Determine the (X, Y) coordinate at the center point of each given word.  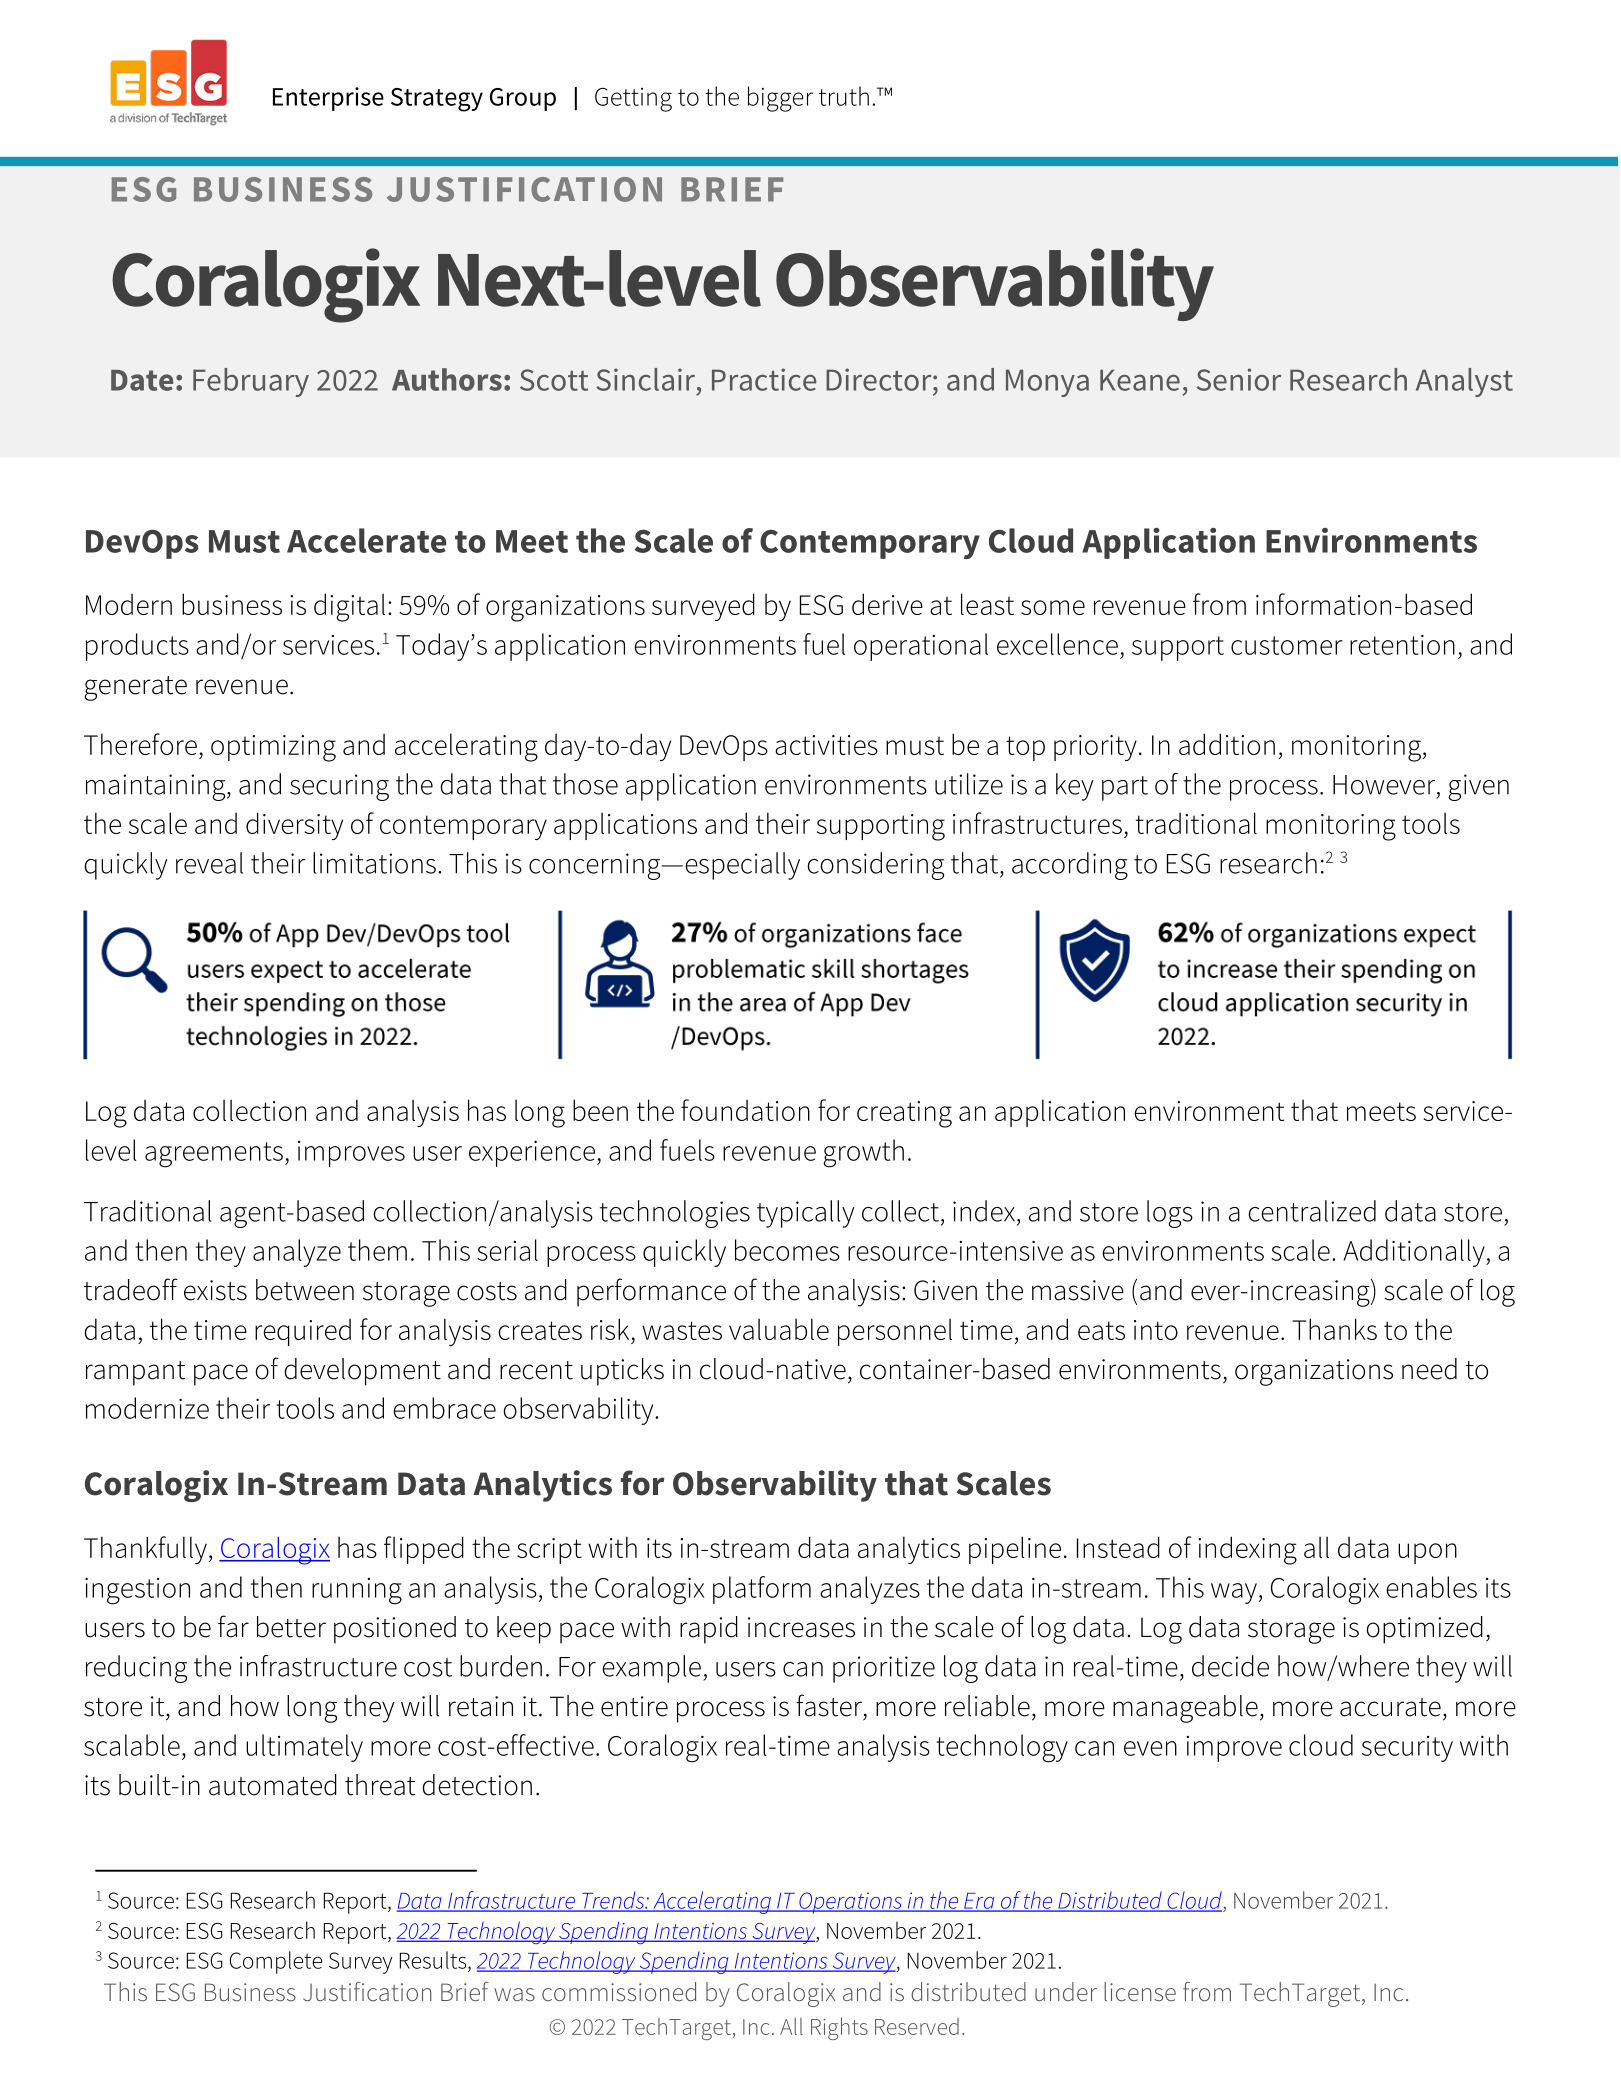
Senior (1239, 379)
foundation (745, 1110)
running (357, 1591)
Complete (276, 1962)
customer (1287, 645)
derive (887, 604)
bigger (780, 99)
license (1140, 1991)
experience (532, 1154)
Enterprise (328, 99)
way (1234, 1593)
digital (349, 607)
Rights (839, 2028)
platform (762, 1590)
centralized (1312, 1211)
